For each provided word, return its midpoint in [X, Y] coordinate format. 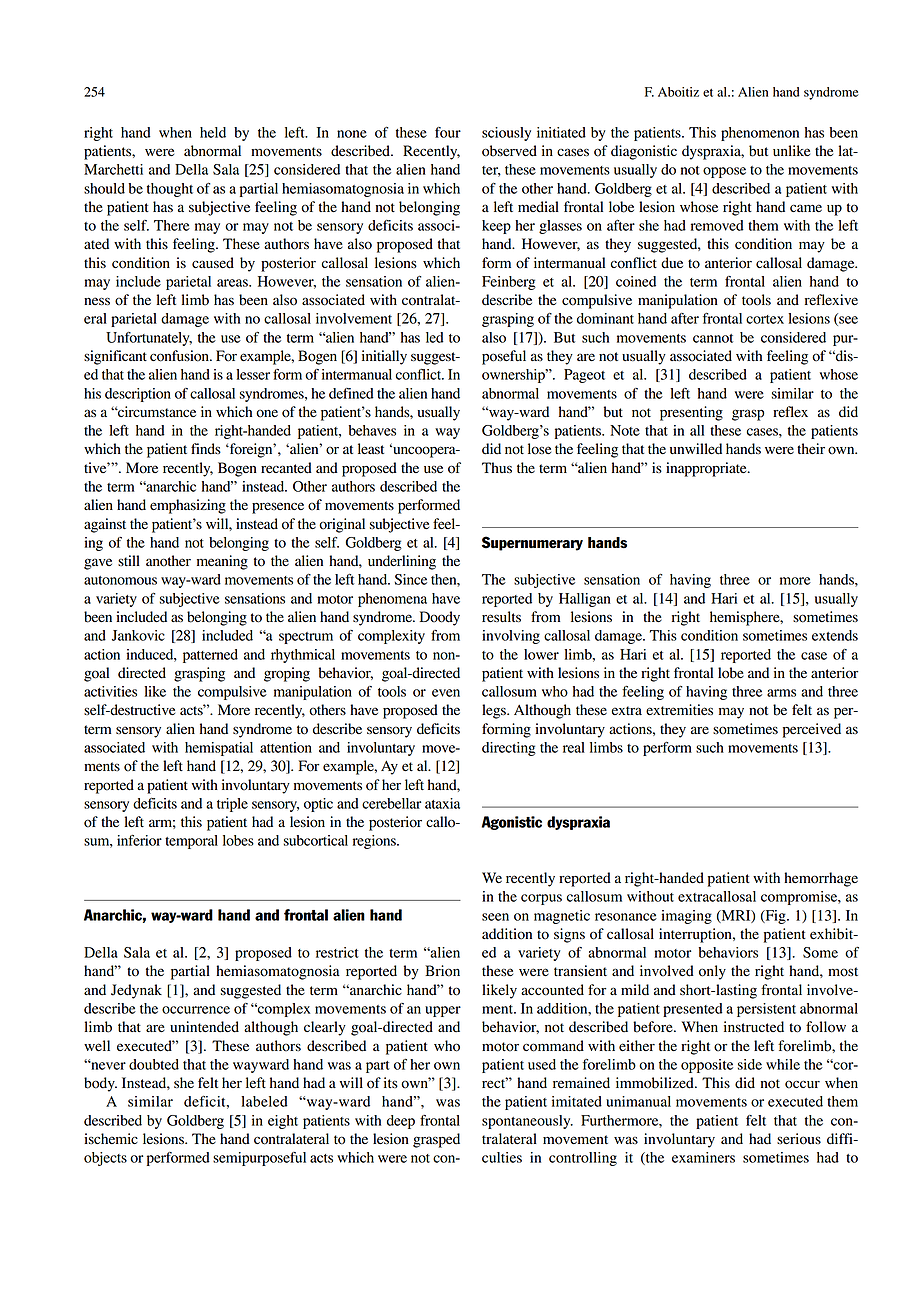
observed [509, 151]
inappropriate [707, 469]
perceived [812, 730]
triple [232, 805]
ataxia [442, 803]
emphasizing [188, 506]
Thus [497, 467]
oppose [724, 172]
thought [170, 190]
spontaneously [527, 1122]
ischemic [111, 1138]
